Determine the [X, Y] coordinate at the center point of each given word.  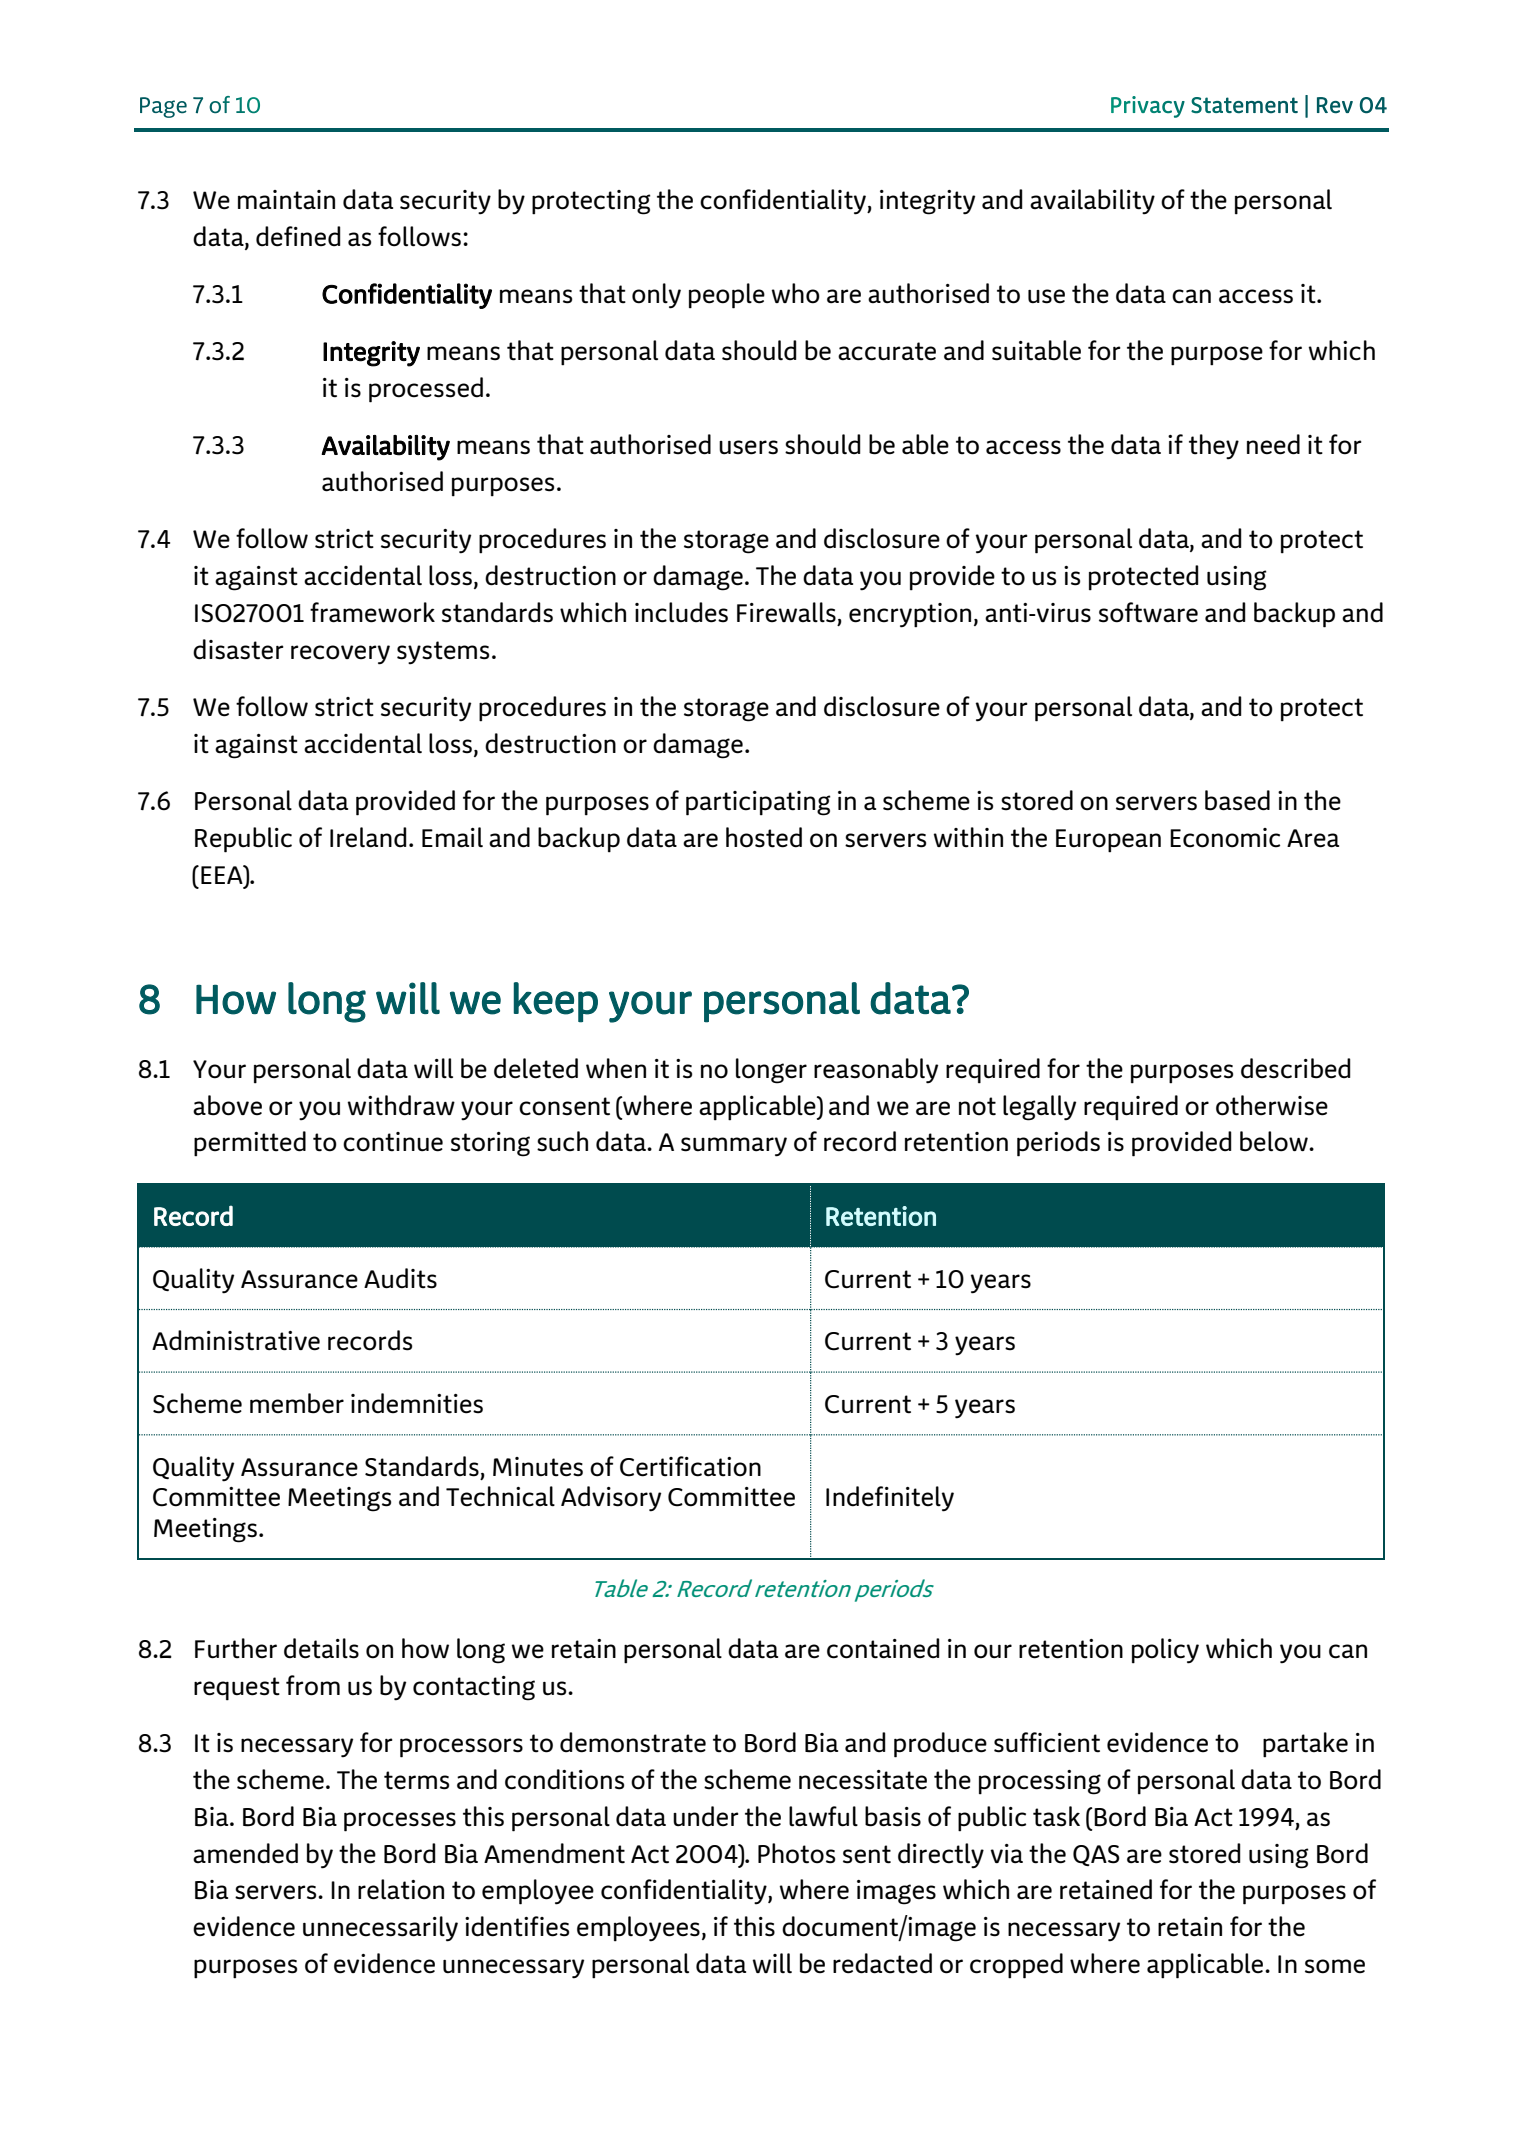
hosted [764, 837]
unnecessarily [380, 1929]
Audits [400, 1278]
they [1214, 447]
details [321, 1648]
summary [734, 1147]
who [795, 293]
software [1148, 612]
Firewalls [786, 612]
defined [298, 236]
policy [1165, 1651]
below [1275, 1141]
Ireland [368, 837]
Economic [1225, 838]
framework [372, 612]
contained [883, 1648]
